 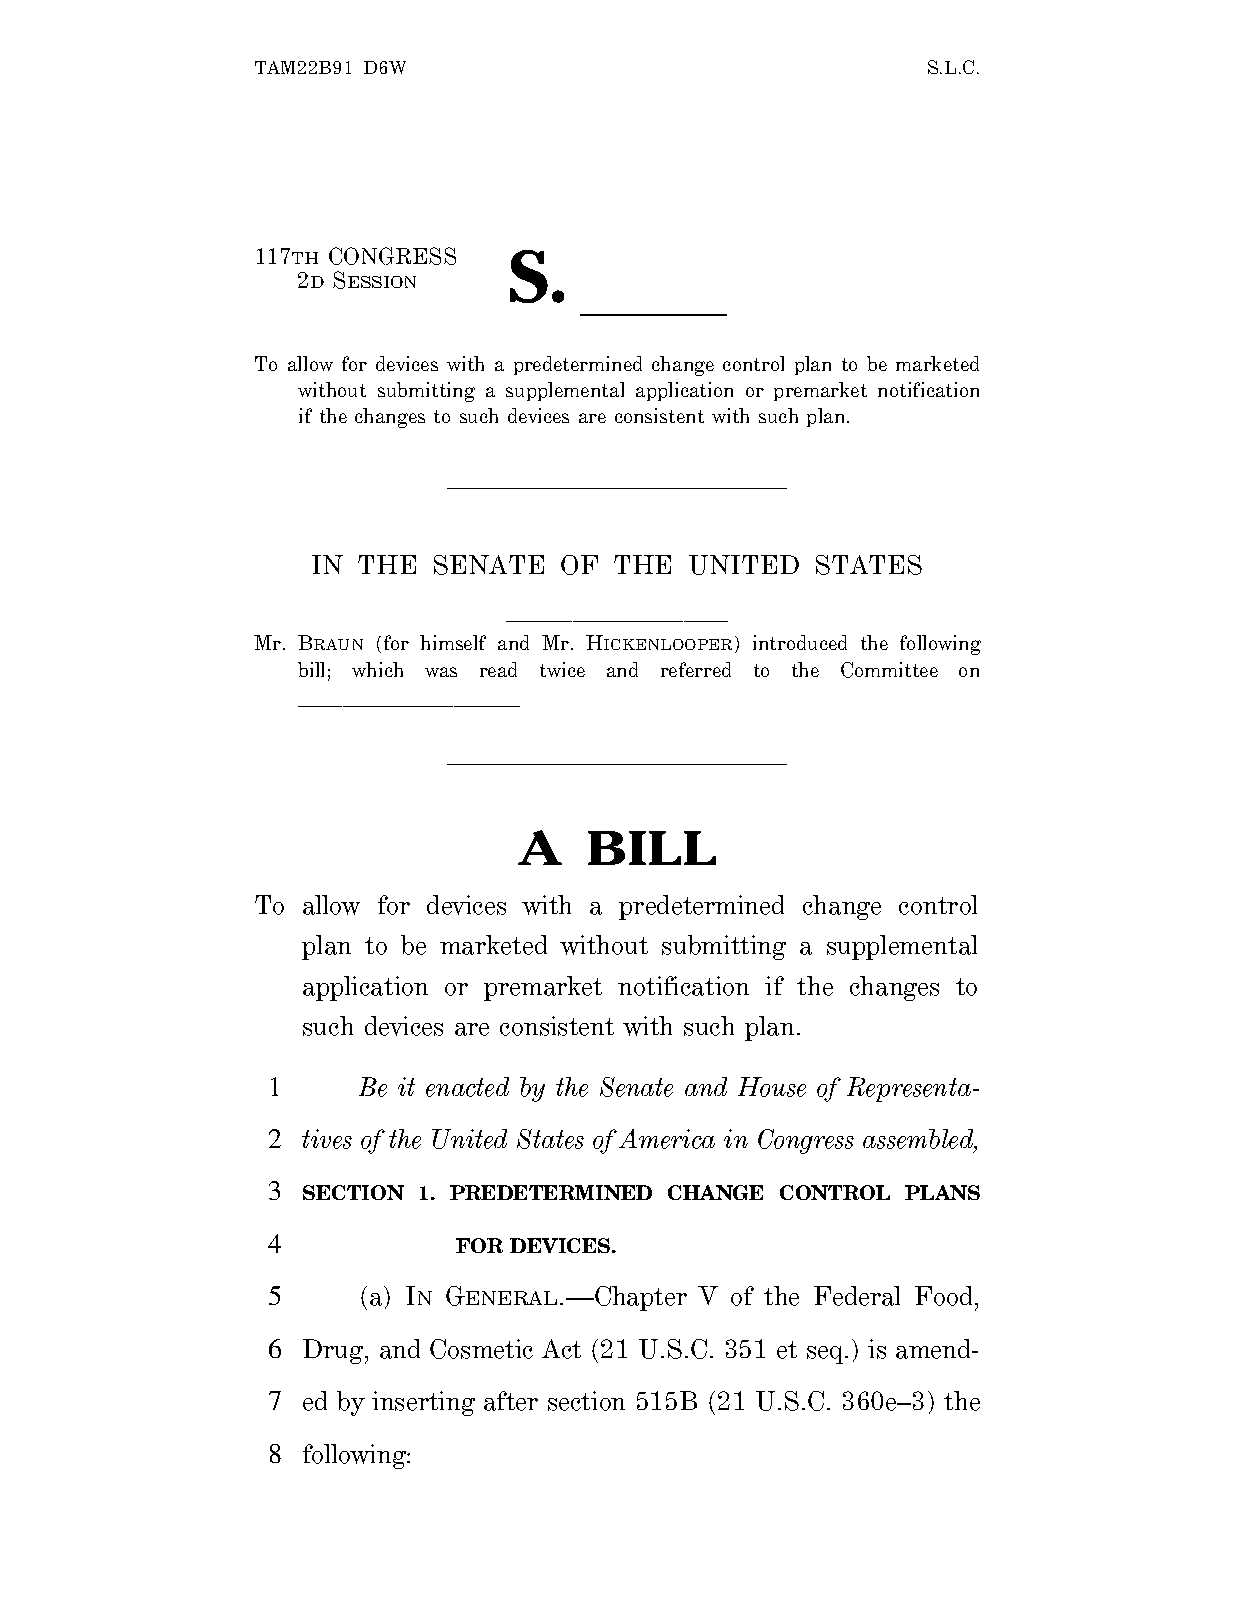 What do you see at coordinates (377, 669) in the image?
I see `which` at bounding box center [377, 669].
